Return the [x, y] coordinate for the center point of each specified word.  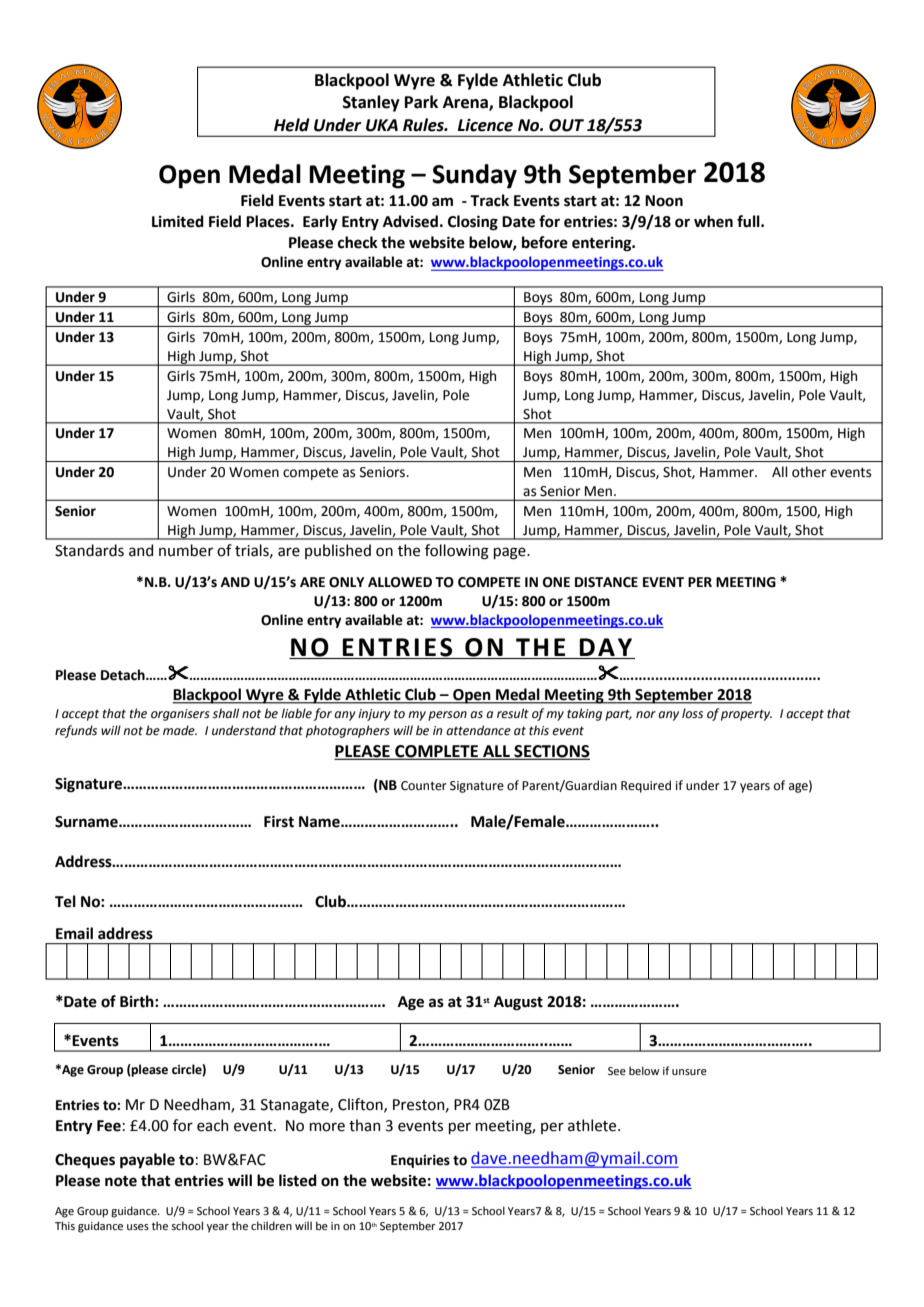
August [518, 1003]
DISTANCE [606, 582]
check [358, 242]
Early [320, 223]
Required [646, 786]
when [713, 221]
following [457, 552]
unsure [689, 1072]
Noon [664, 201]
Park [421, 102]
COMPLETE [436, 752]
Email [74, 933]
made [180, 730]
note [121, 1181]
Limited [178, 221]
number [186, 550]
